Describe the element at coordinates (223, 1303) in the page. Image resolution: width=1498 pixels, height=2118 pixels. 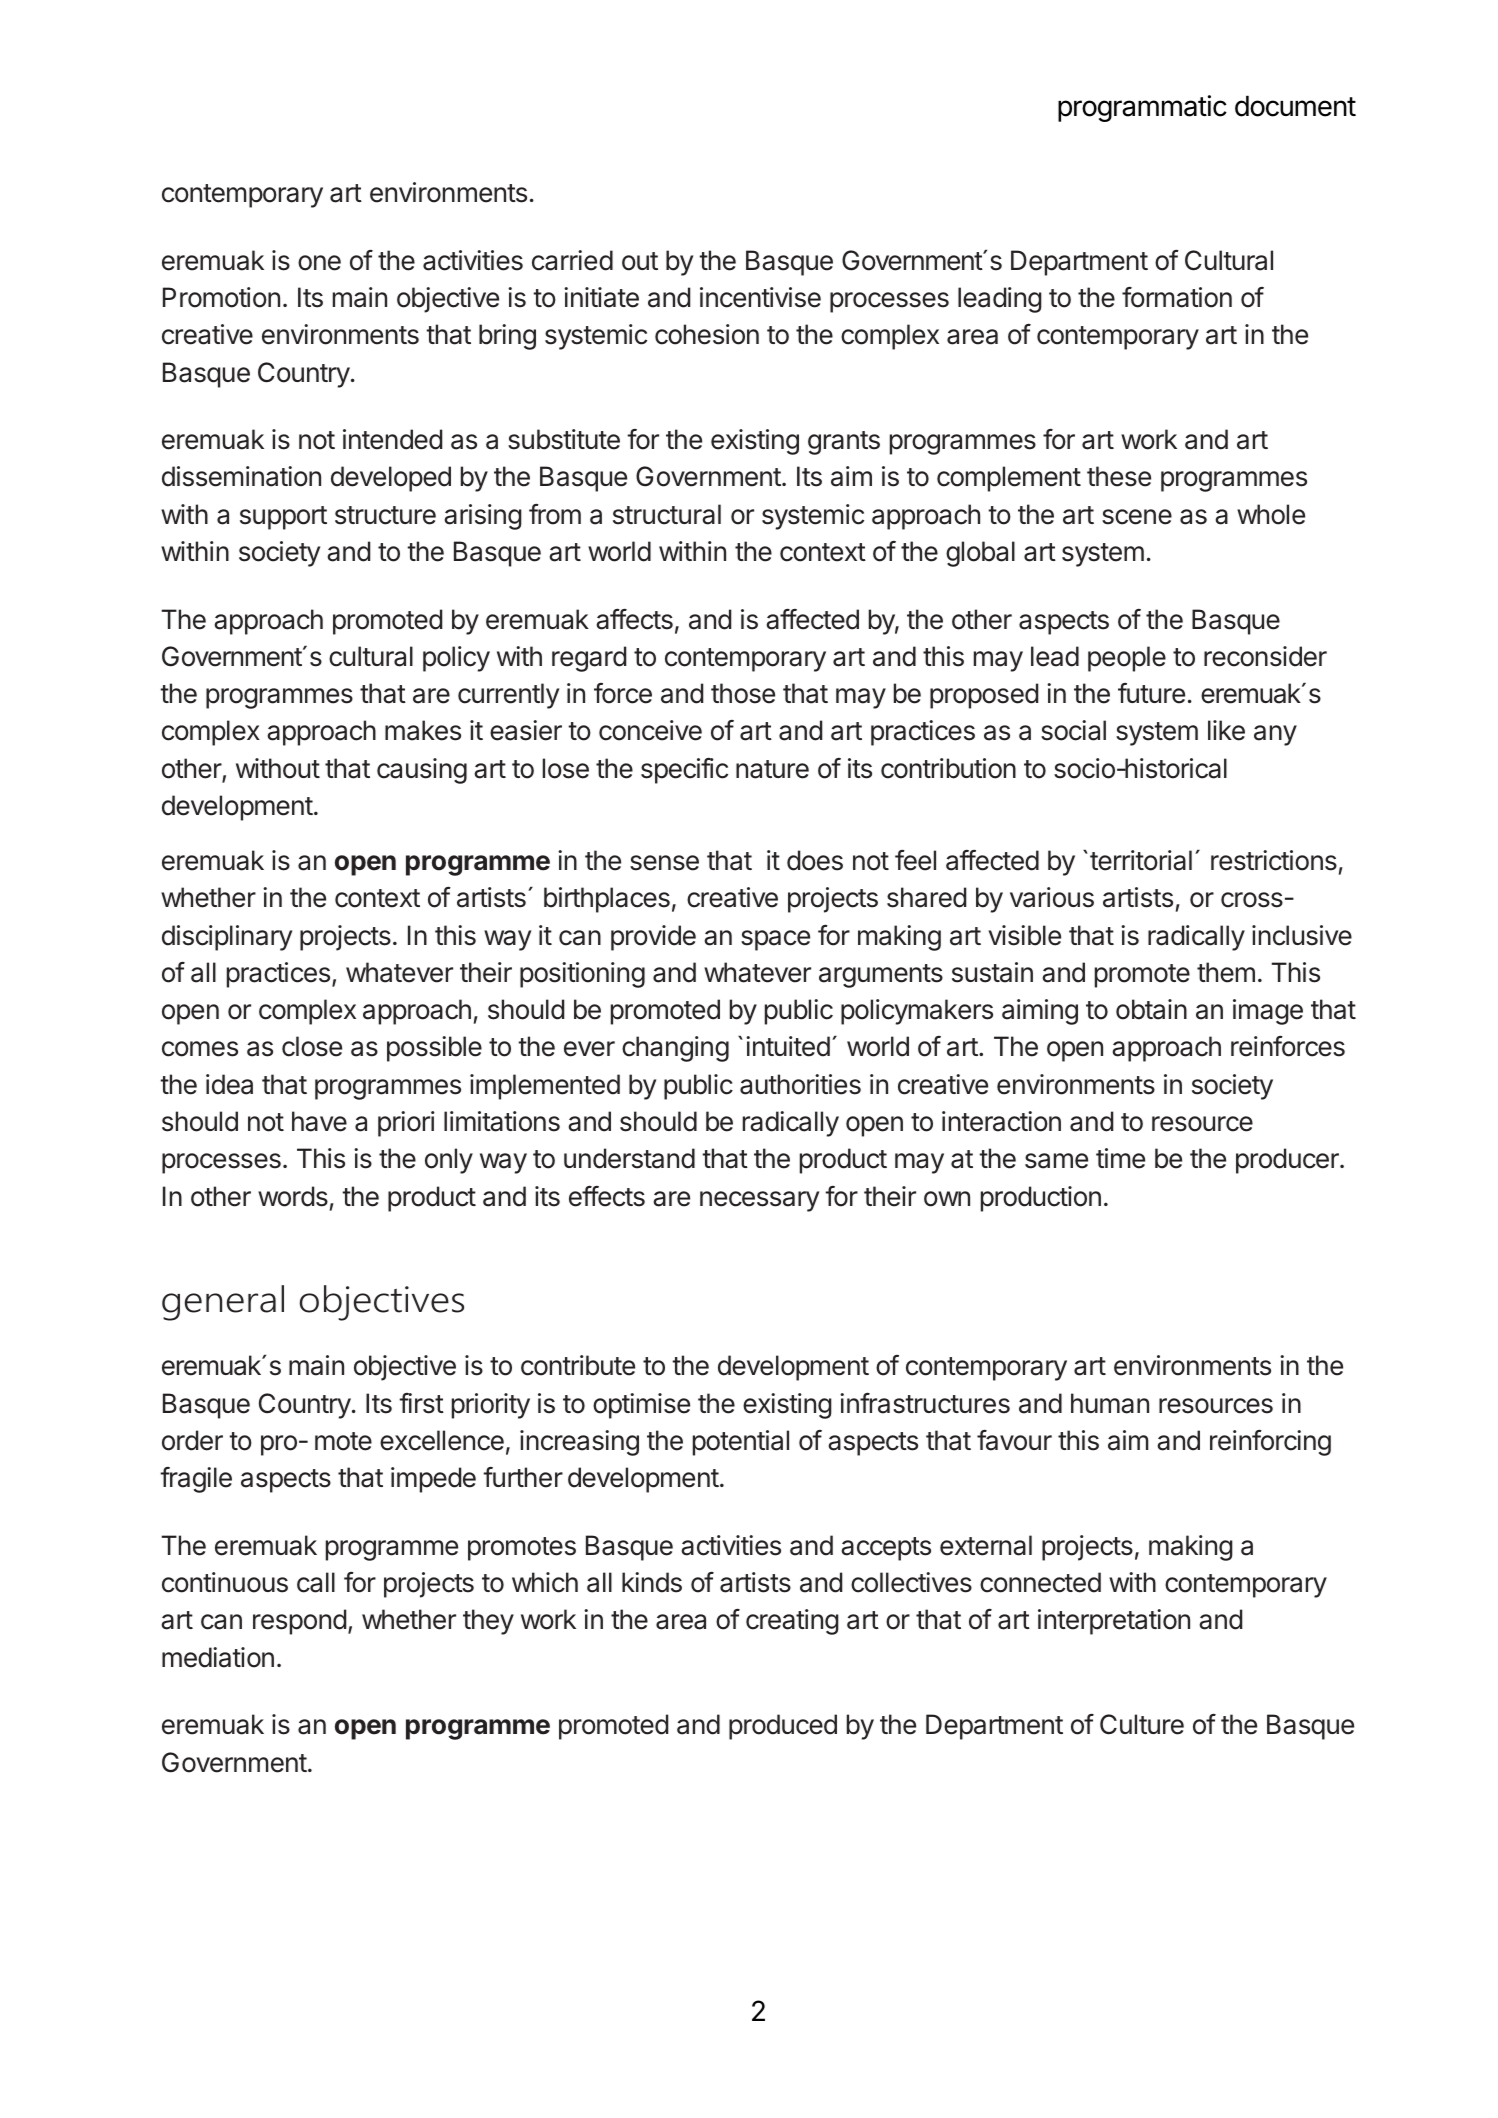
I see `general` at that location.
